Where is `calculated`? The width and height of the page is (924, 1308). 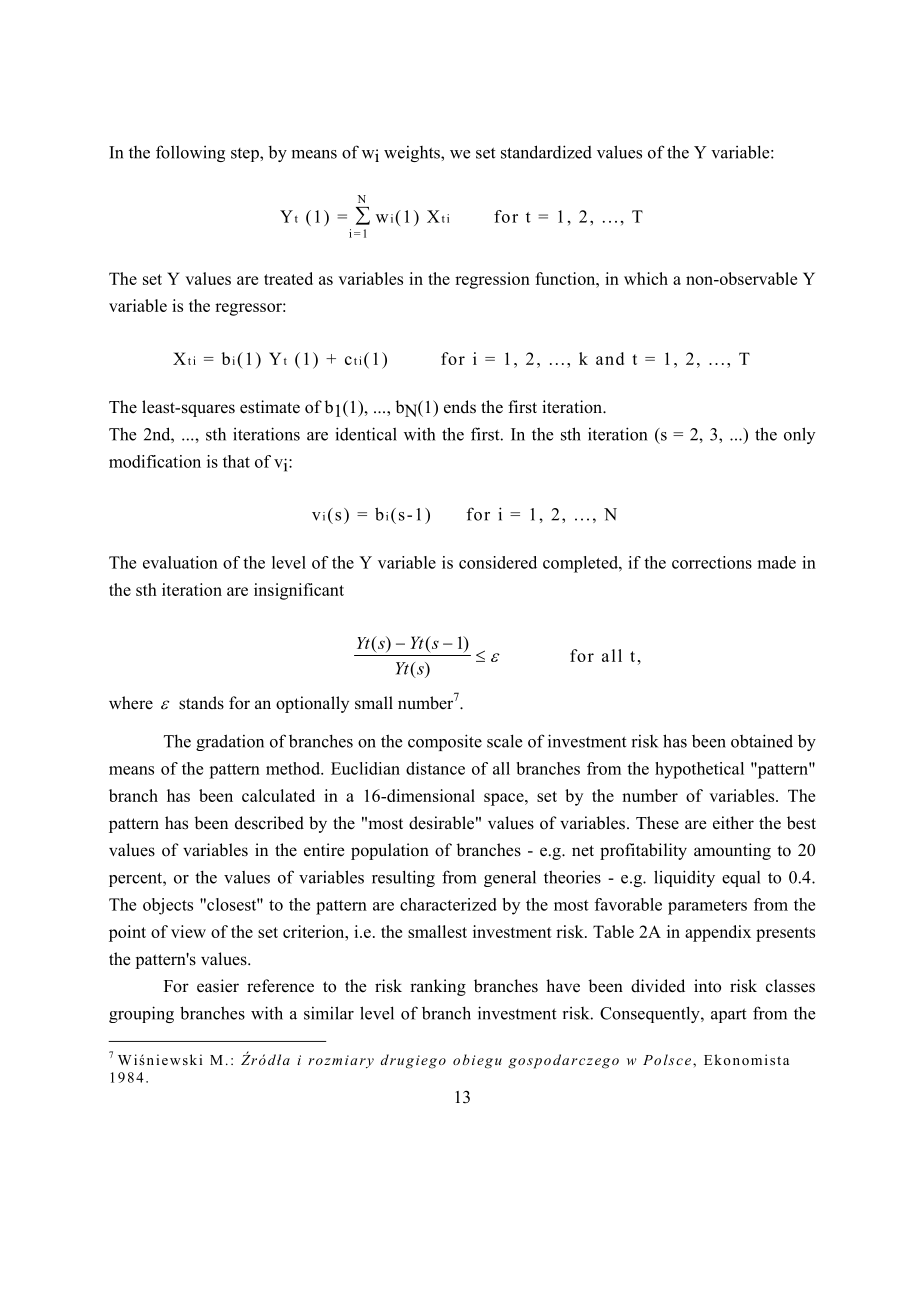 calculated is located at coordinates (278, 795).
